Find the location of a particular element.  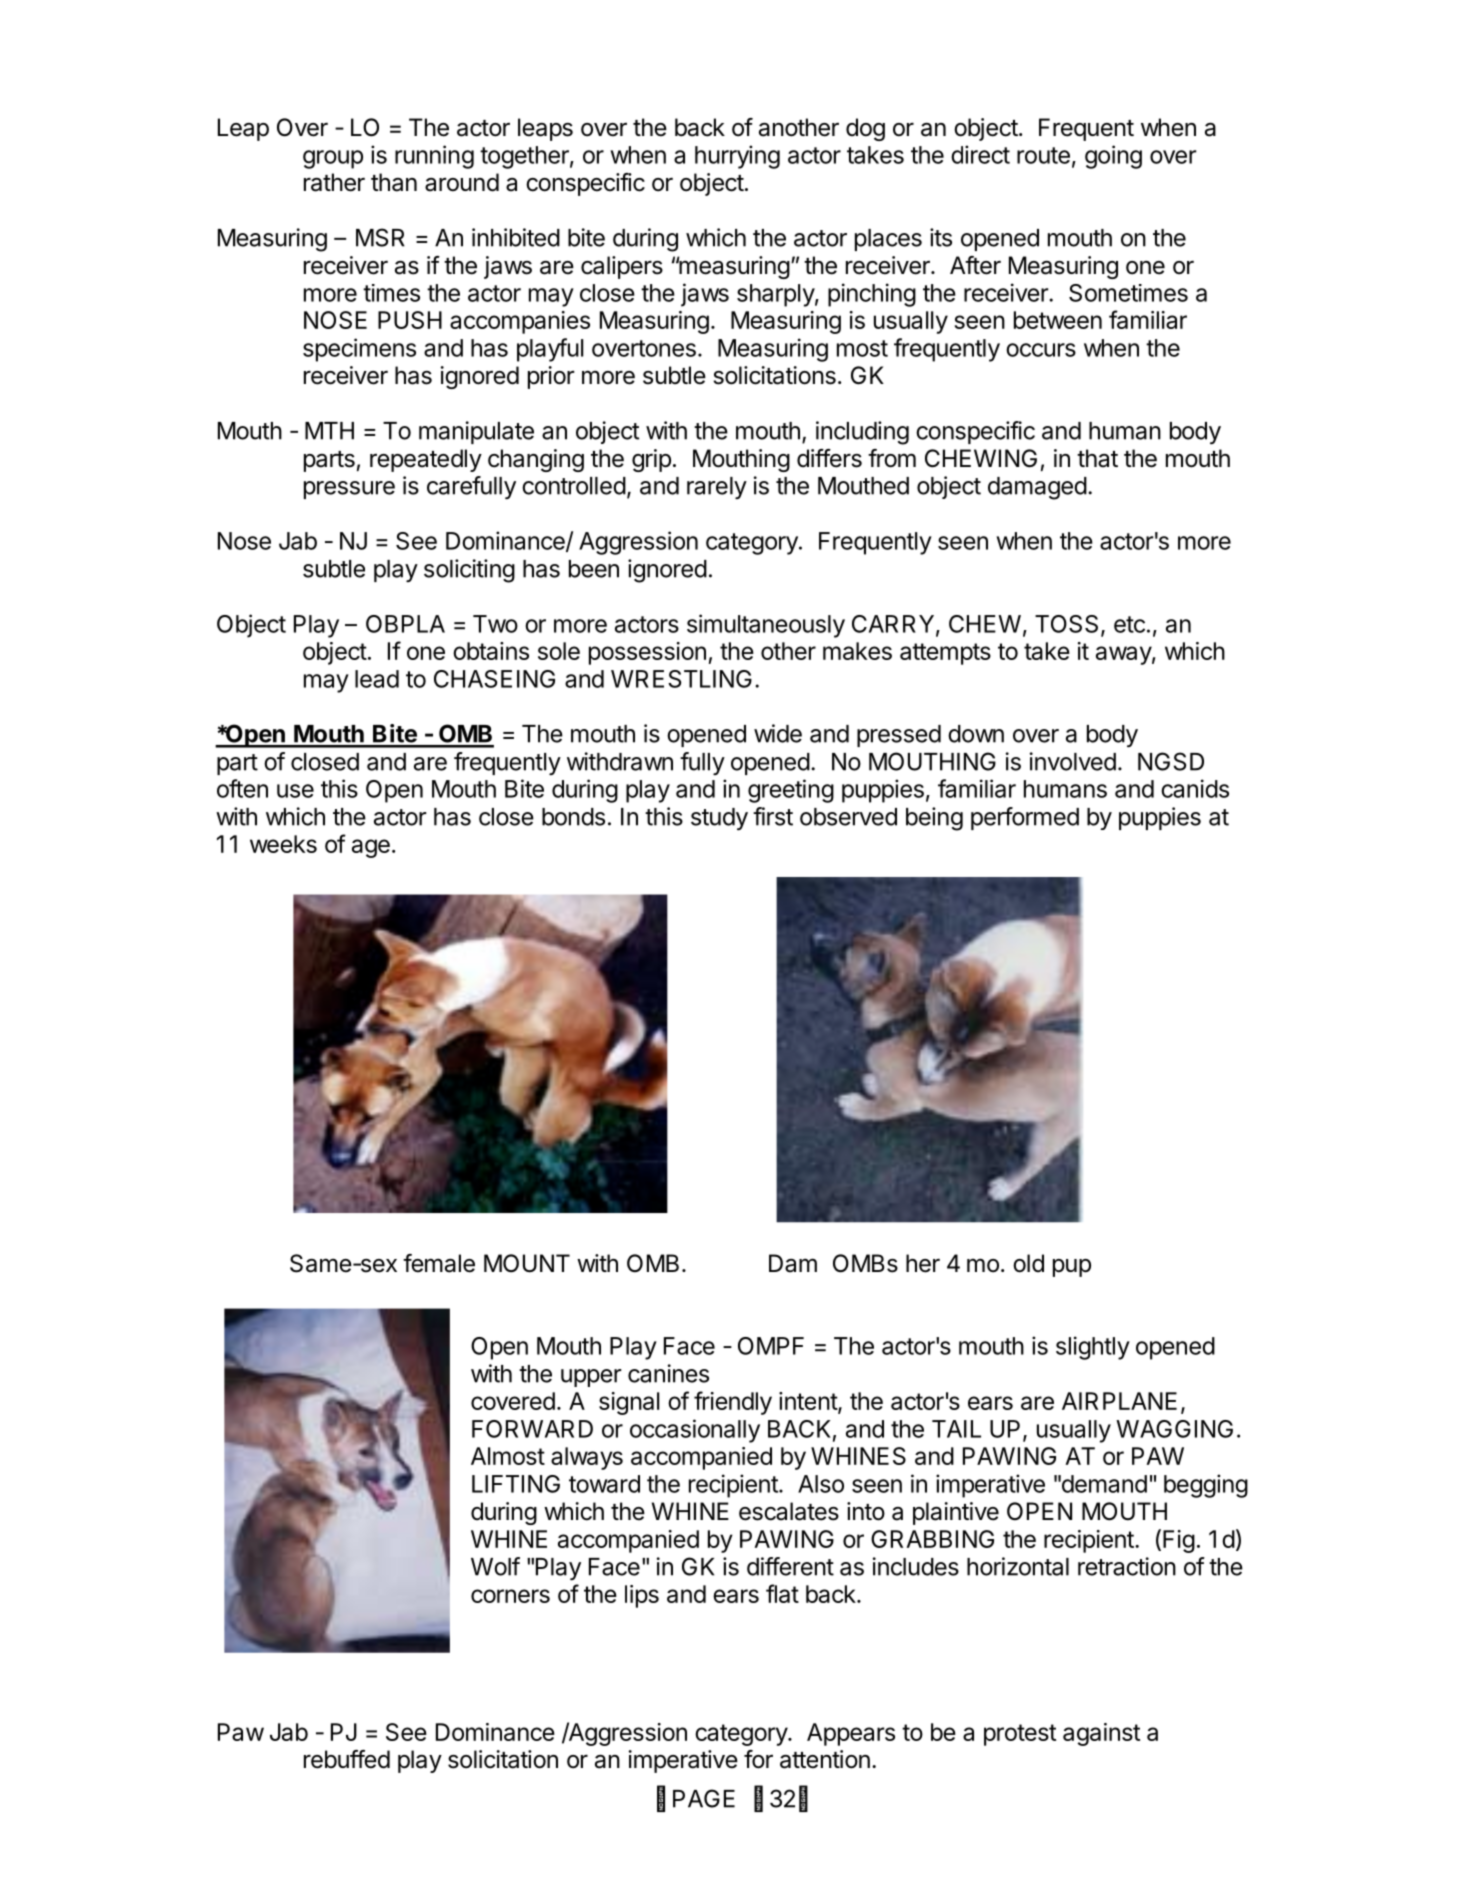

going is located at coordinates (1113, 157).
